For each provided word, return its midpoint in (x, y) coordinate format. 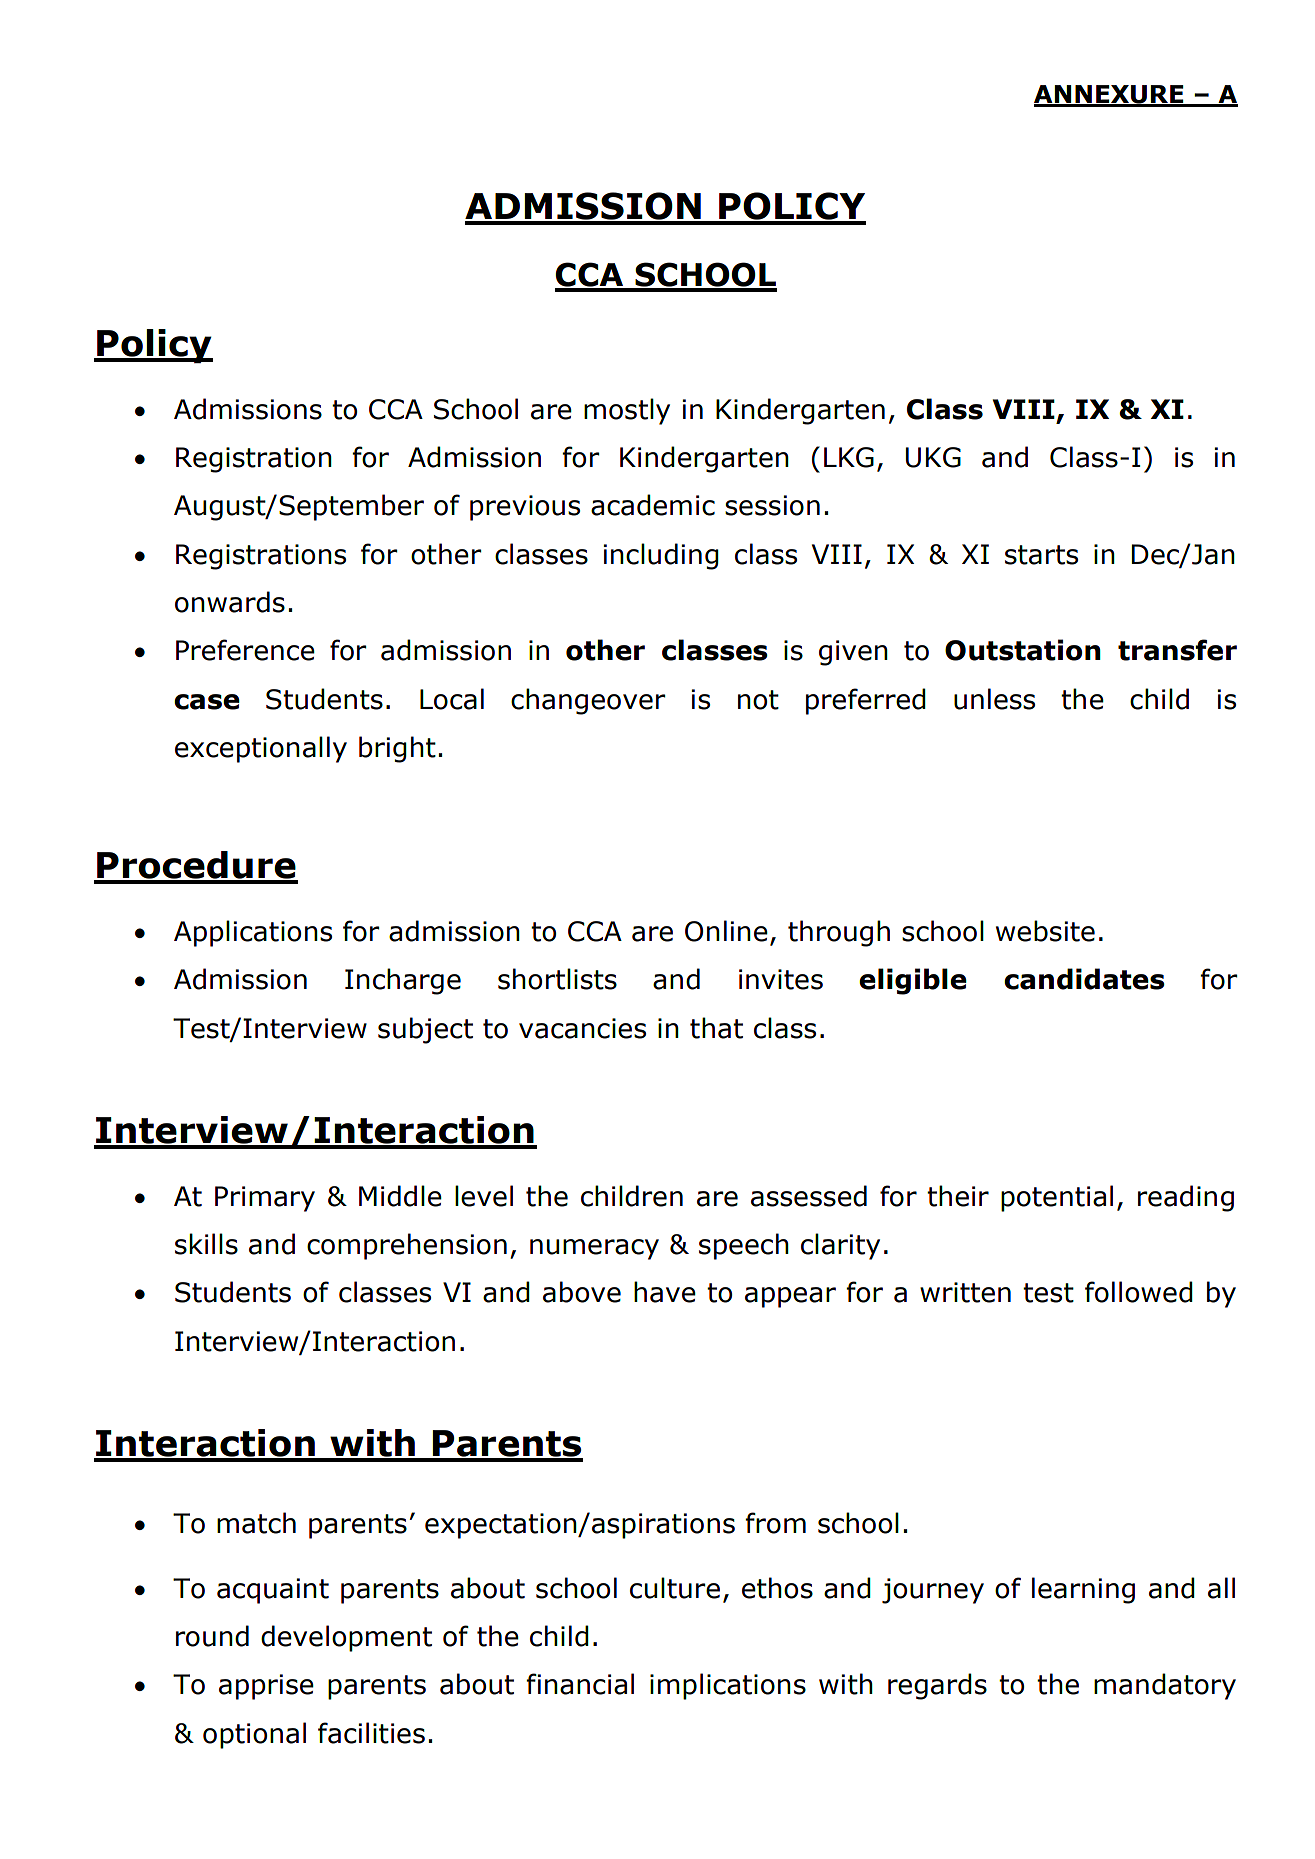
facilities (371, 1733)
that (716, 1028)
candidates (1084, 979)
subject (425, 1030)
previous (525, 508)
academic (653, 505)
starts (1041, 555)
